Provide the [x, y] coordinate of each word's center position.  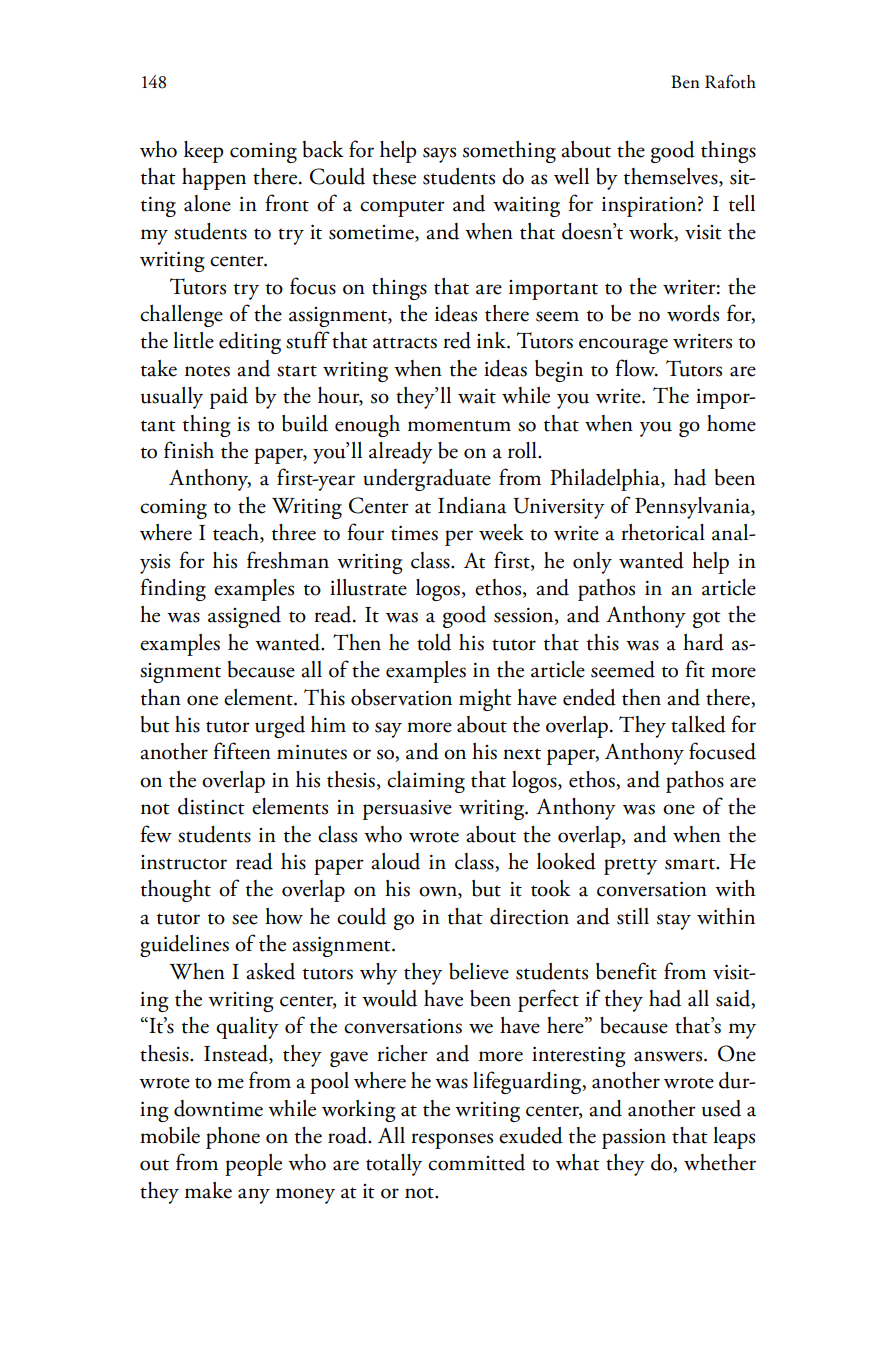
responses [452, 1141]
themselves [672, 177]
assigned [244, 617]
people [253, 1165]
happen [214, 179]
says [439, 155]
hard [703, 642]
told [434, 642]
